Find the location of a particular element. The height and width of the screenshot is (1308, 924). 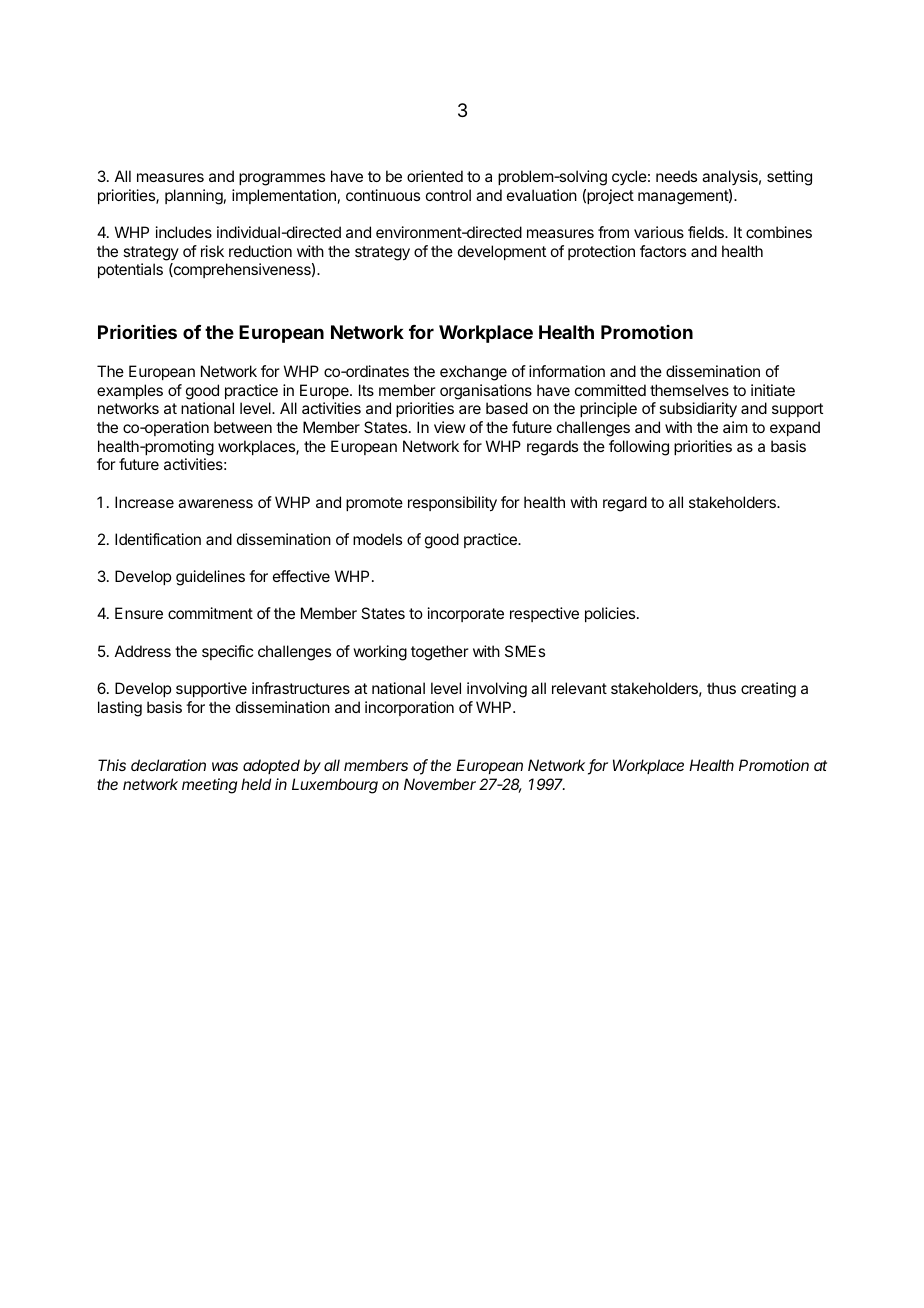

needs is located at coordinates (676, 176).
